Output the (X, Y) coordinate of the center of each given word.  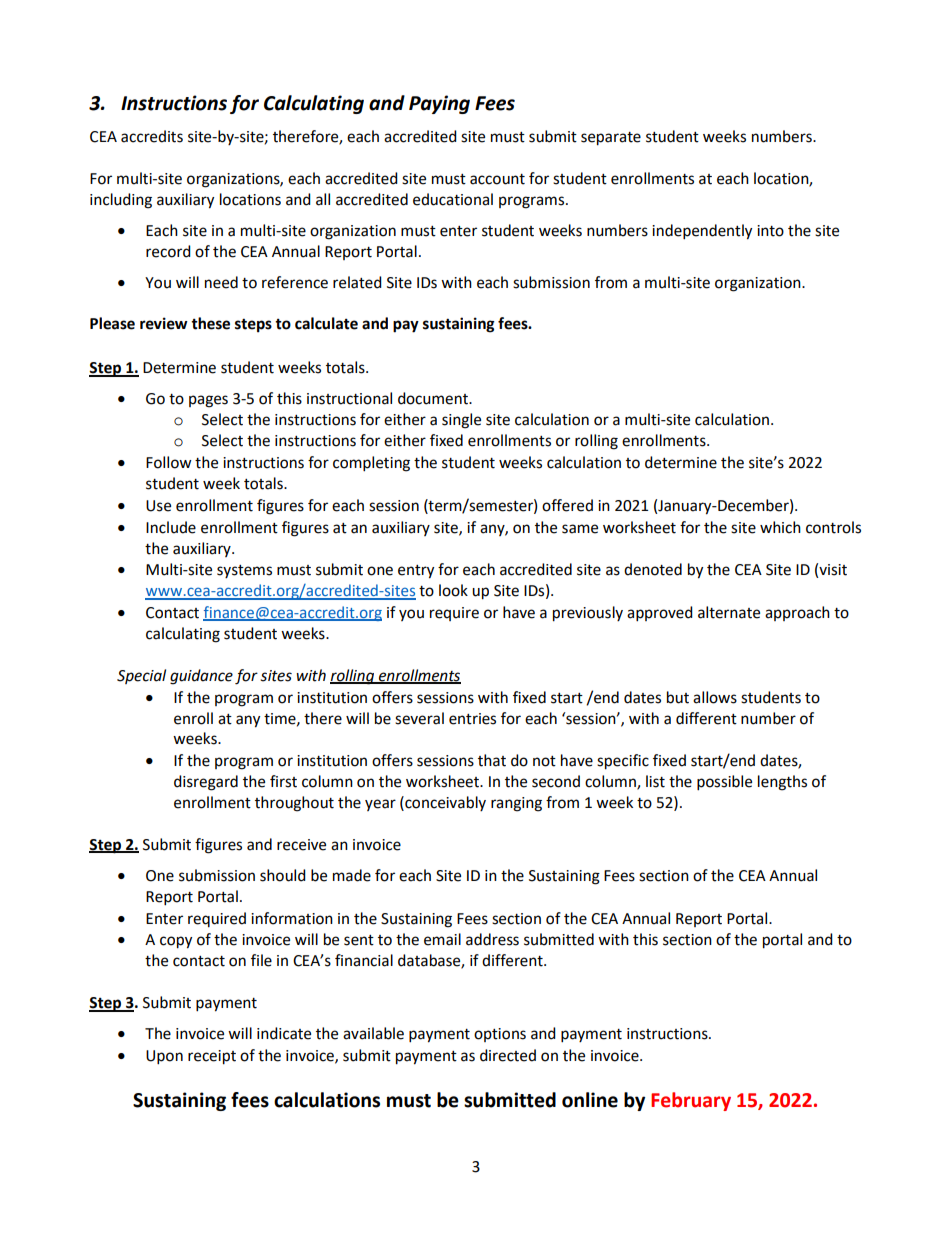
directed (508, 1055)
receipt (212, 1057)
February (691, 1101)
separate (611, 139)
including (121, 201)
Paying (439, 104)
